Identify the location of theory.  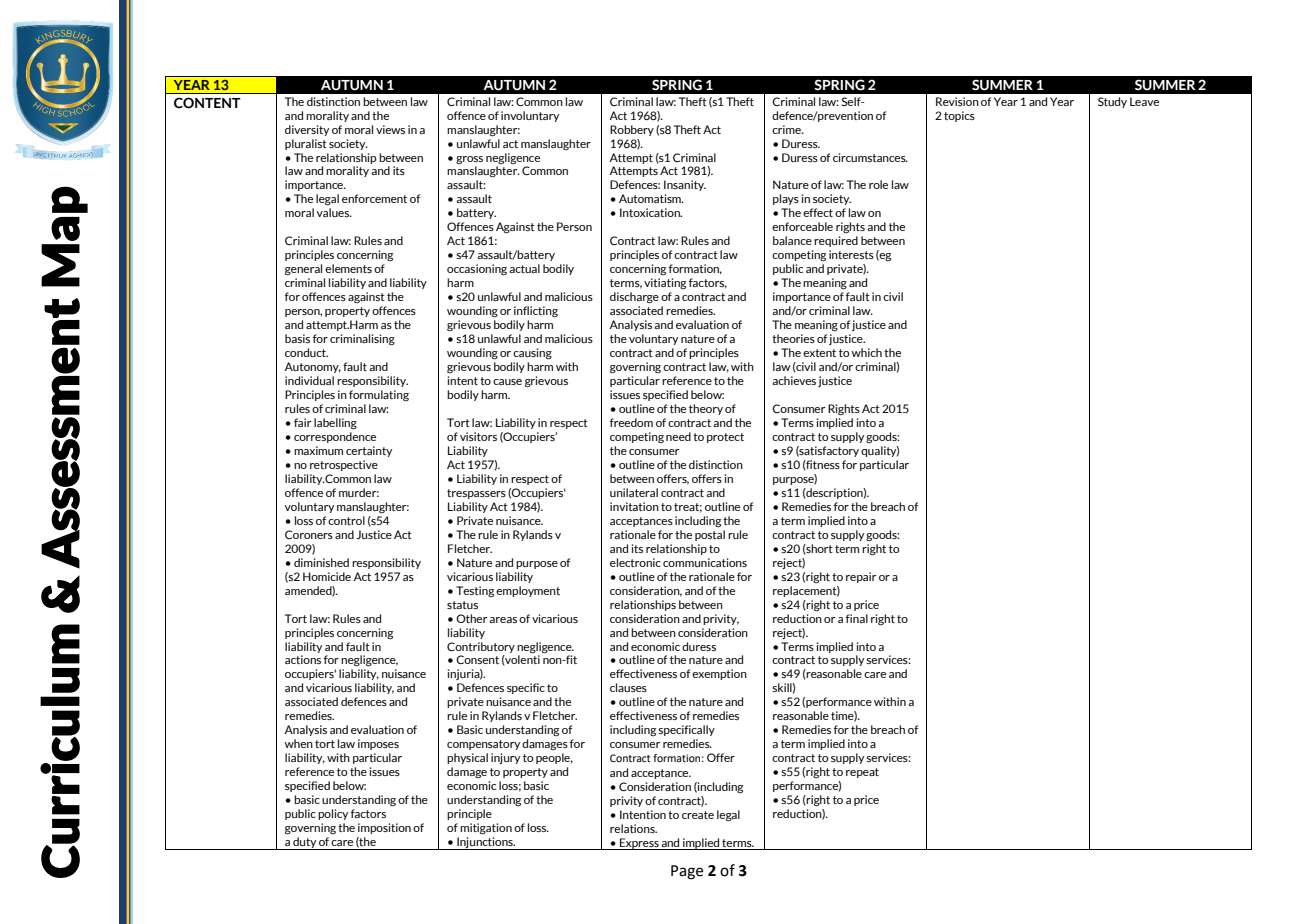
(706, 409).
